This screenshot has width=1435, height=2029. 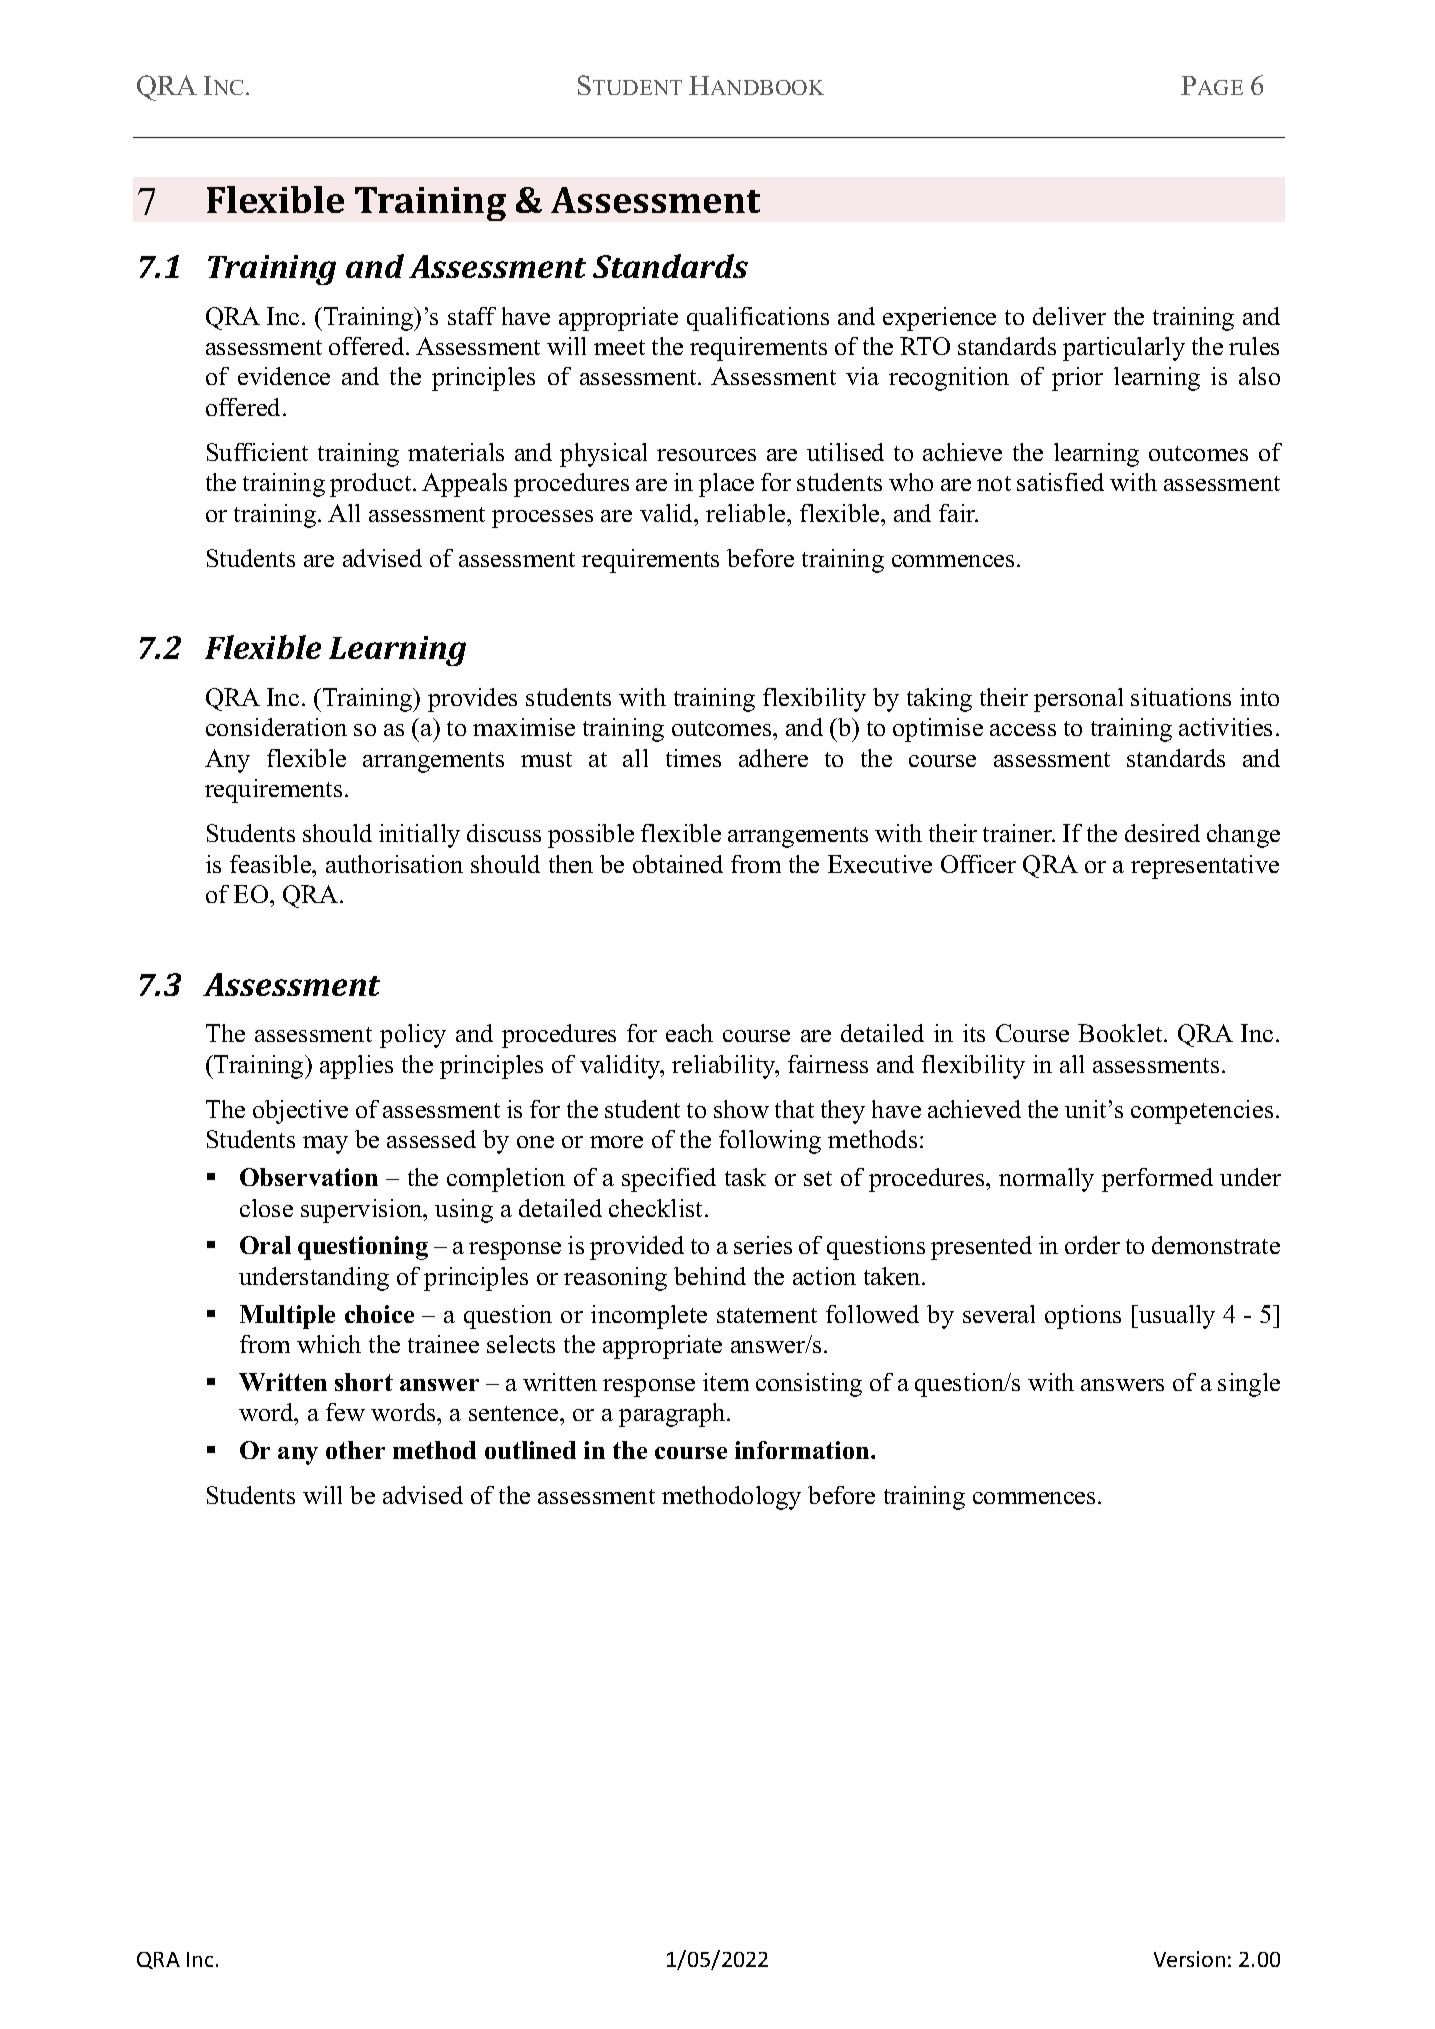 I want to click on other, so click(x=355, y=1450).
